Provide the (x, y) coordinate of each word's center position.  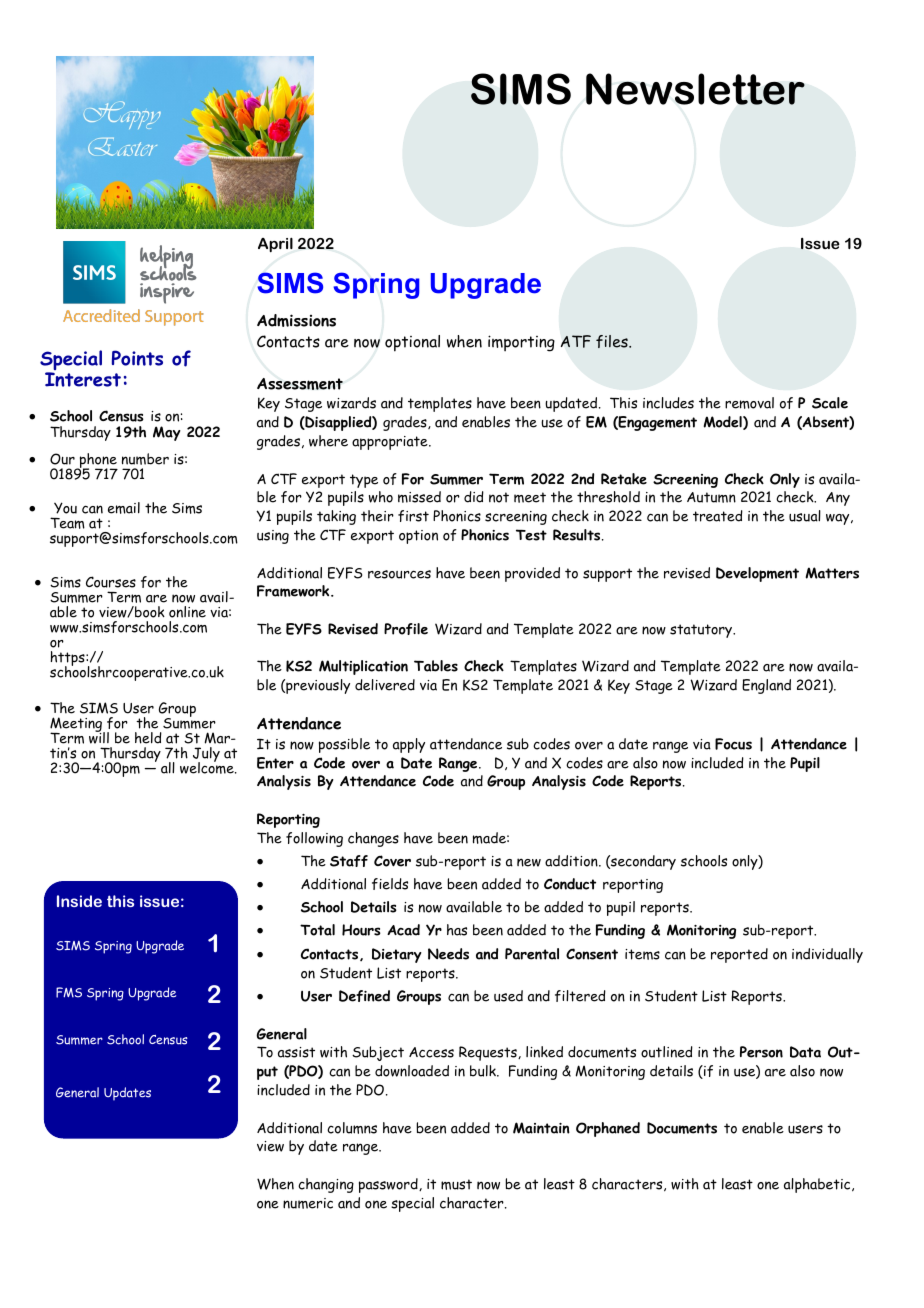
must (456, 1184)
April (275, 244)
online (187, 612)
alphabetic (818, 1185)
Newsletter (695, 89)
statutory (702, 631)
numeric (308, 1203)
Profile (406, 629)
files (613, 341)
